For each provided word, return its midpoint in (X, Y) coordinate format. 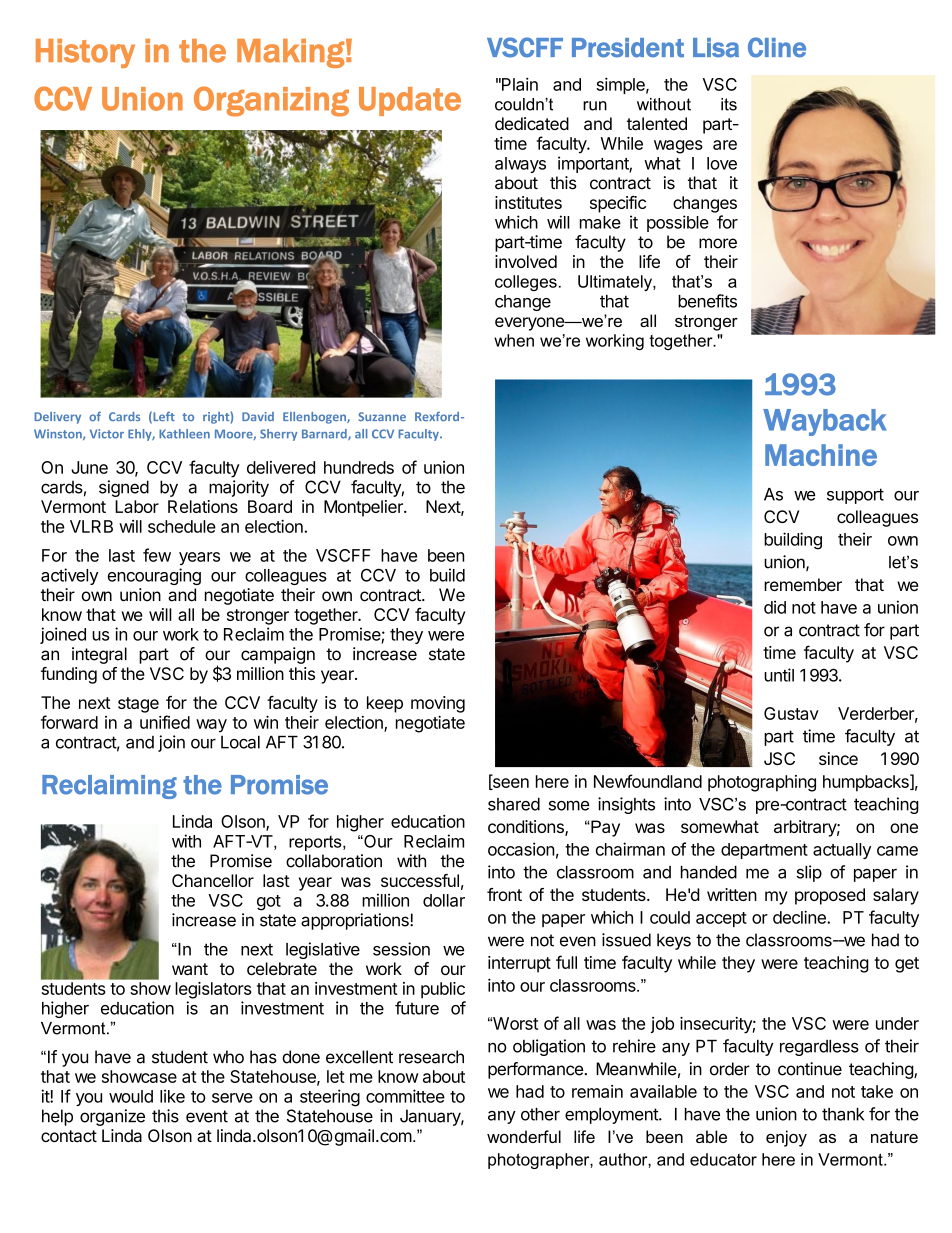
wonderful (524, 1136)
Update (410, 101)
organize (112, 1117)
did (775, 607)
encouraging (154, 576)
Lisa (716, 48)
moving (438, 704)
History (85, 53)
